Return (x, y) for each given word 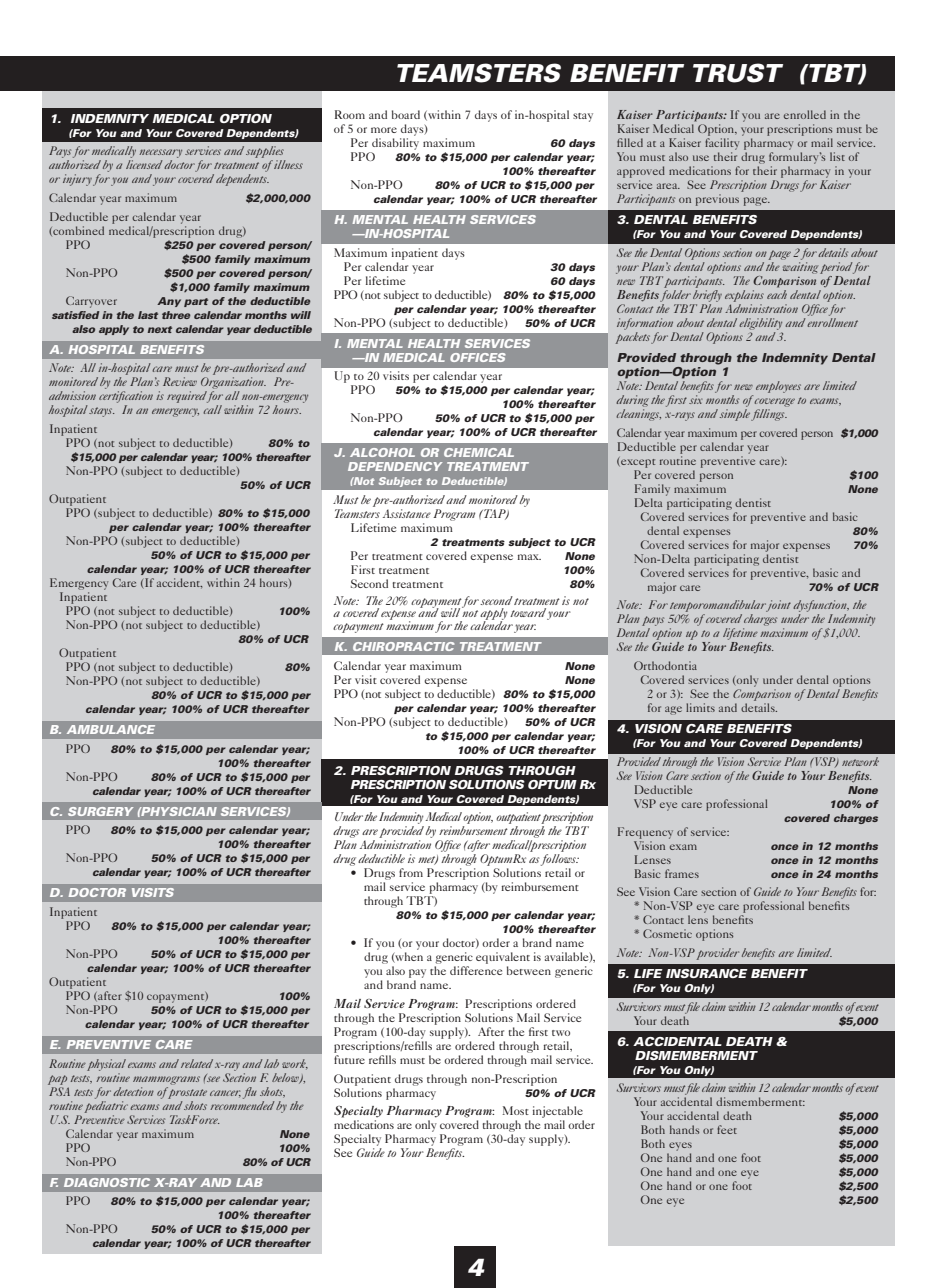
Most (515, 1110)
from (411, 872)
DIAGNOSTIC (107, 1182)
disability (395, 144)
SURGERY (100, 811)
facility (722, 144)
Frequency (645, 833)
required (188, 397)
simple (736, 415)
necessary (160, 153)
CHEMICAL (479, 452)
